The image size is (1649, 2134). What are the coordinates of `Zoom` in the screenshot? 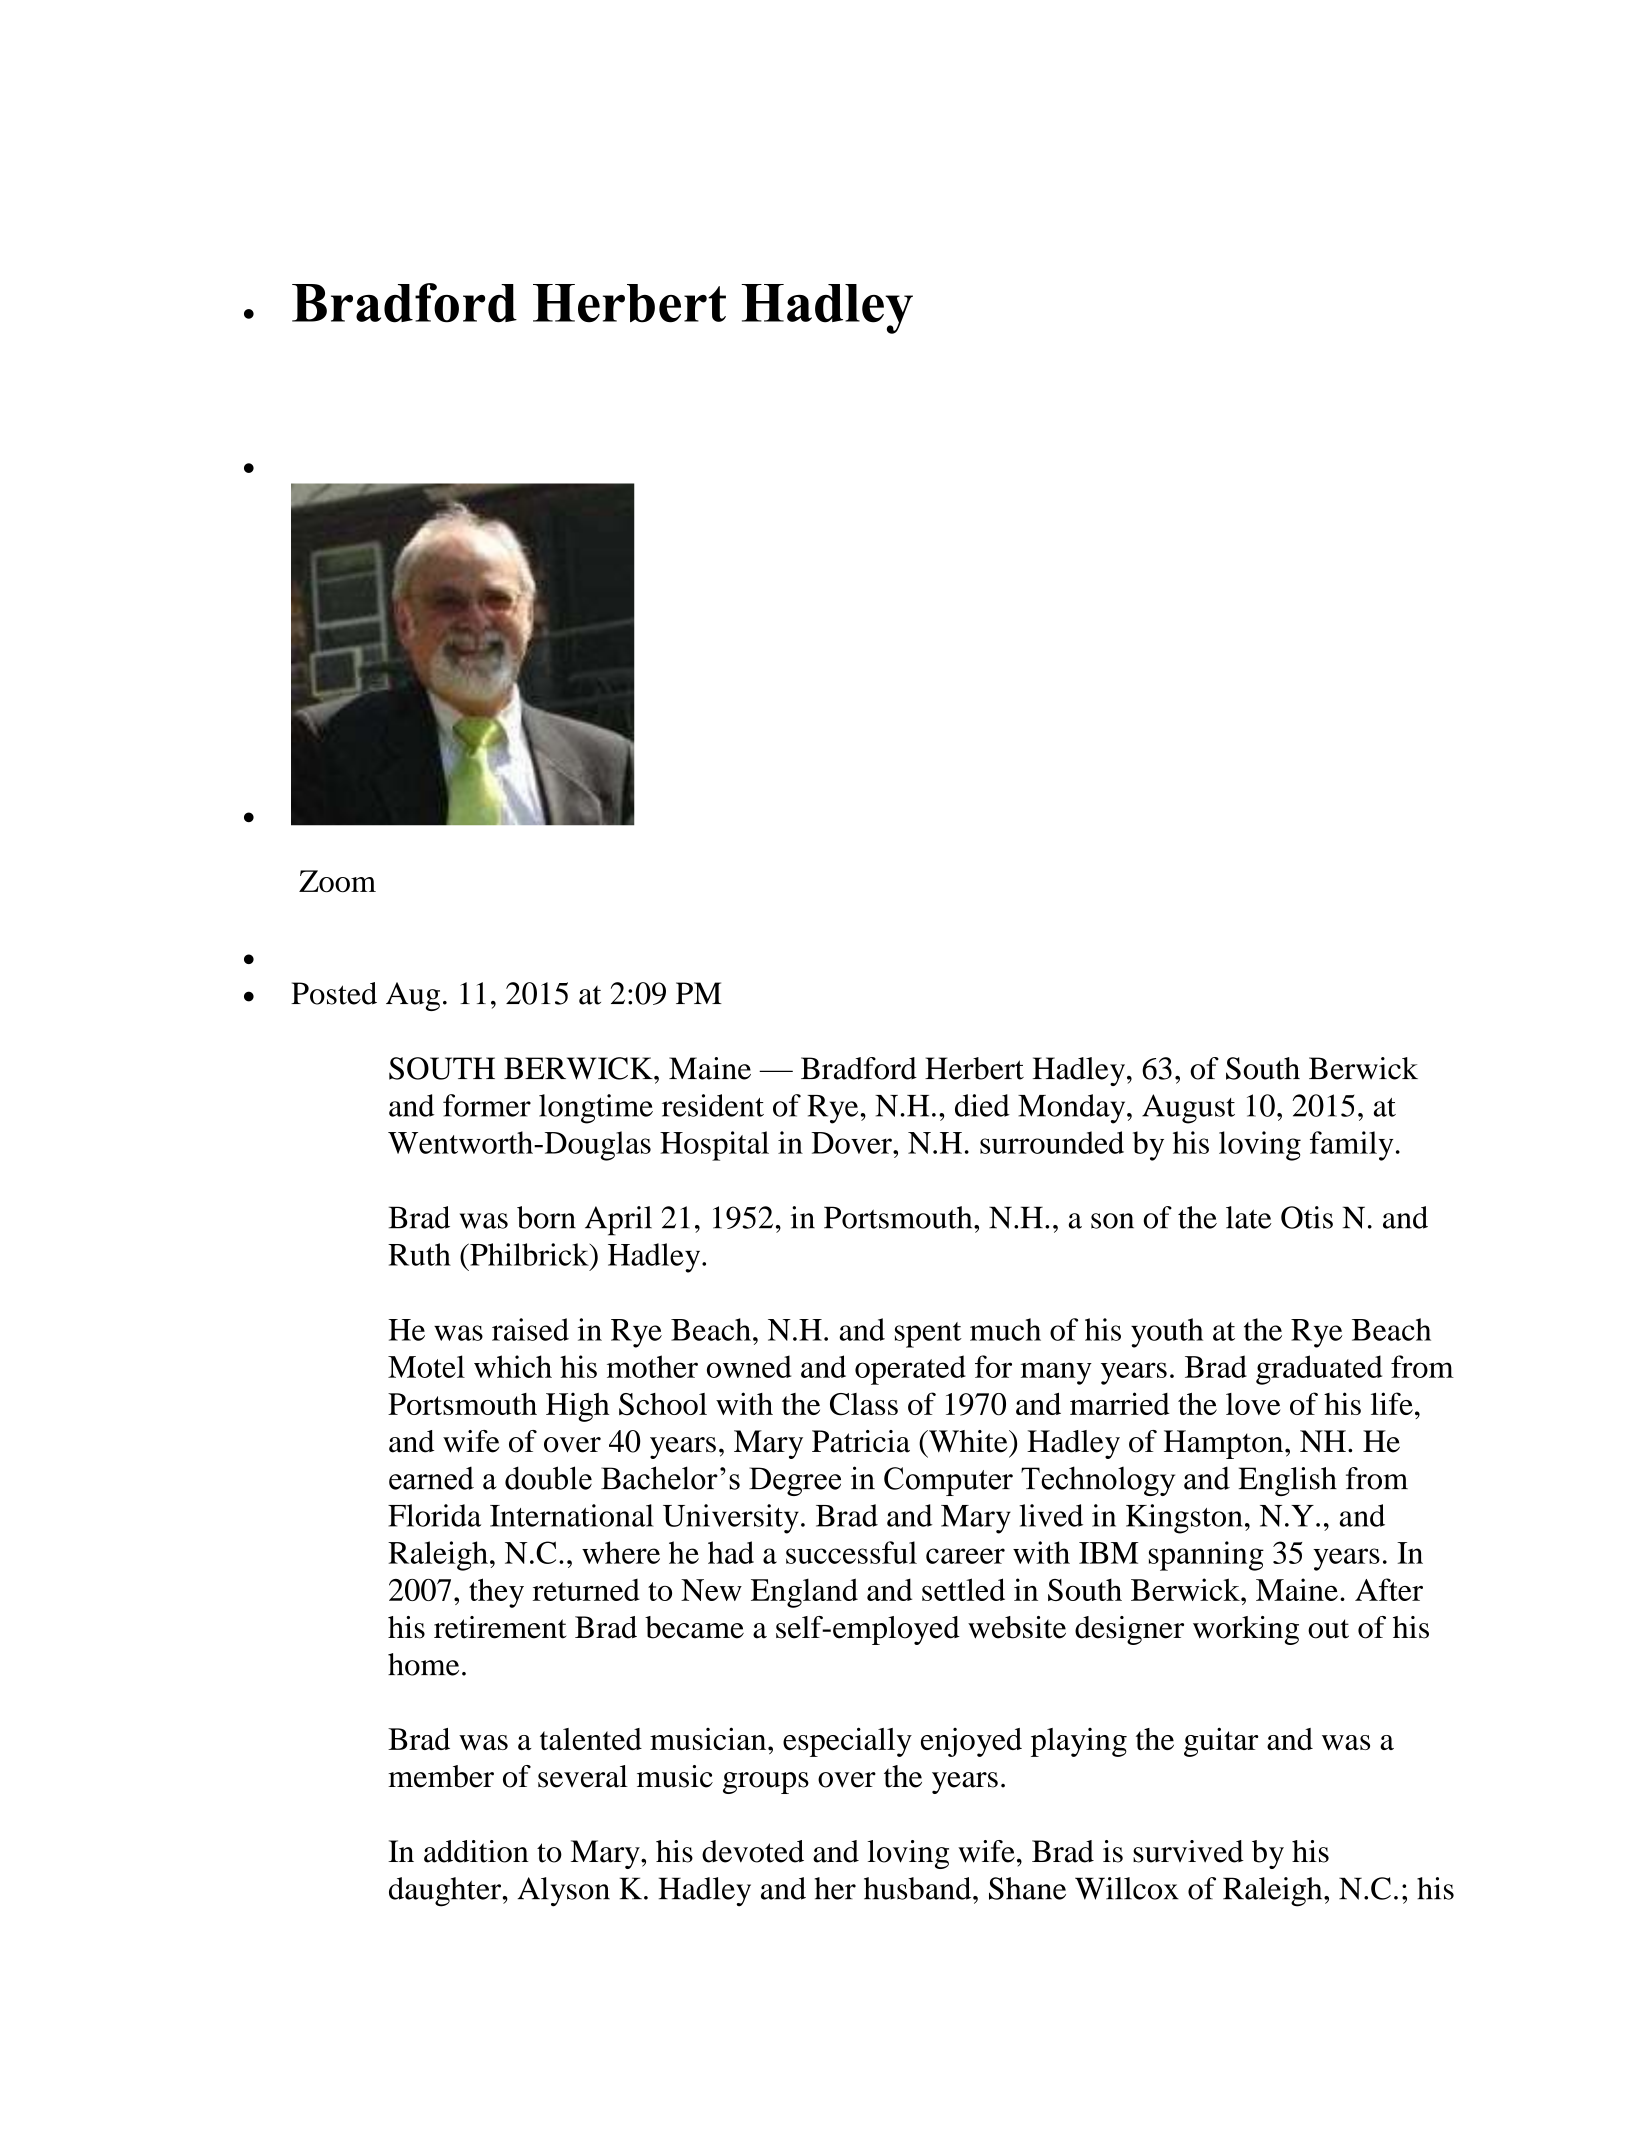 It's located at (337, 881).
